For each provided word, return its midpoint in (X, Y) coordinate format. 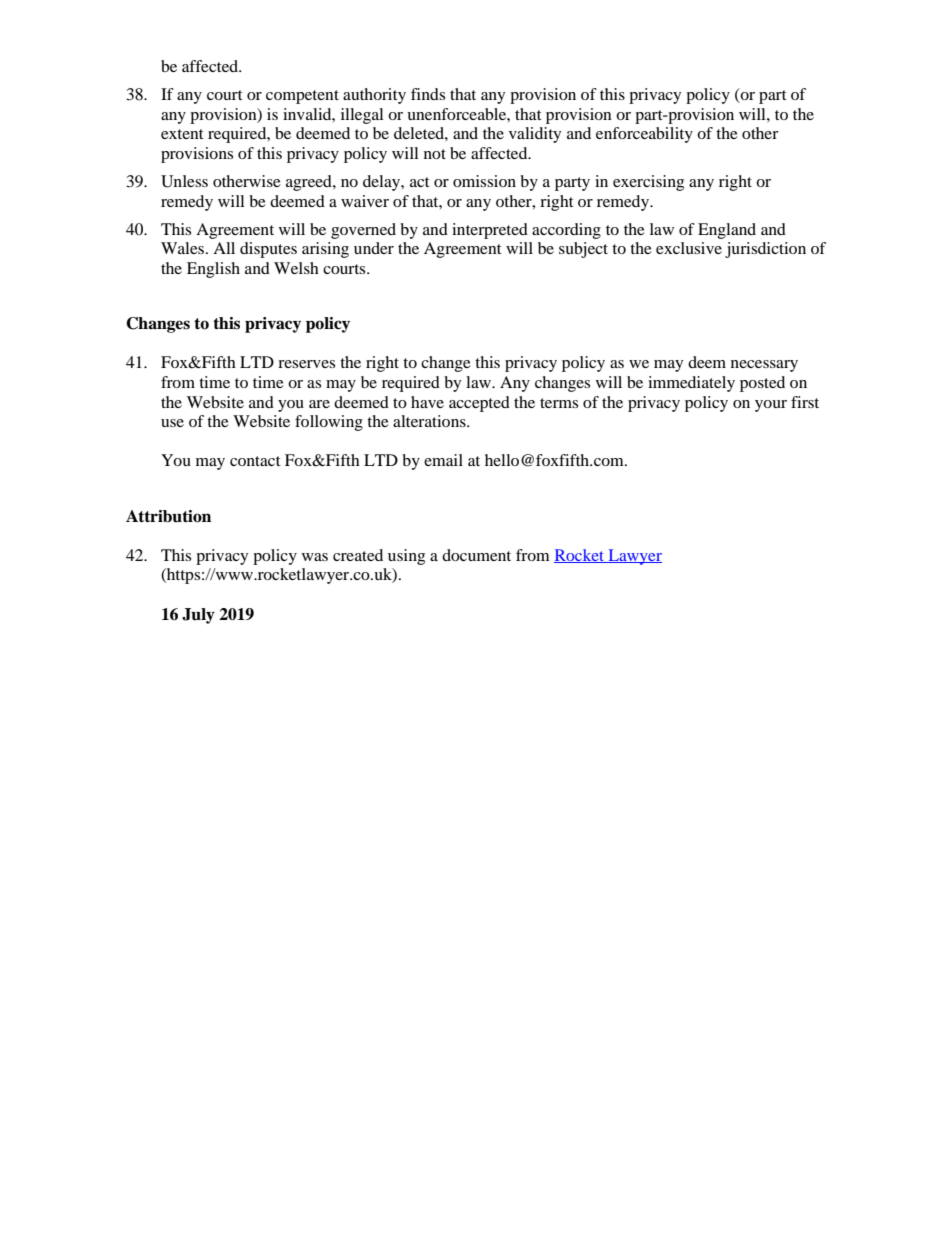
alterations (430, 421)
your (771, 406)
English (213, 270)
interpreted (490, 231)
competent (302, 97)
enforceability (644, 135)
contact (255, 461)
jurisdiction (765, 250)
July (198, 616)
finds (428, 94)
